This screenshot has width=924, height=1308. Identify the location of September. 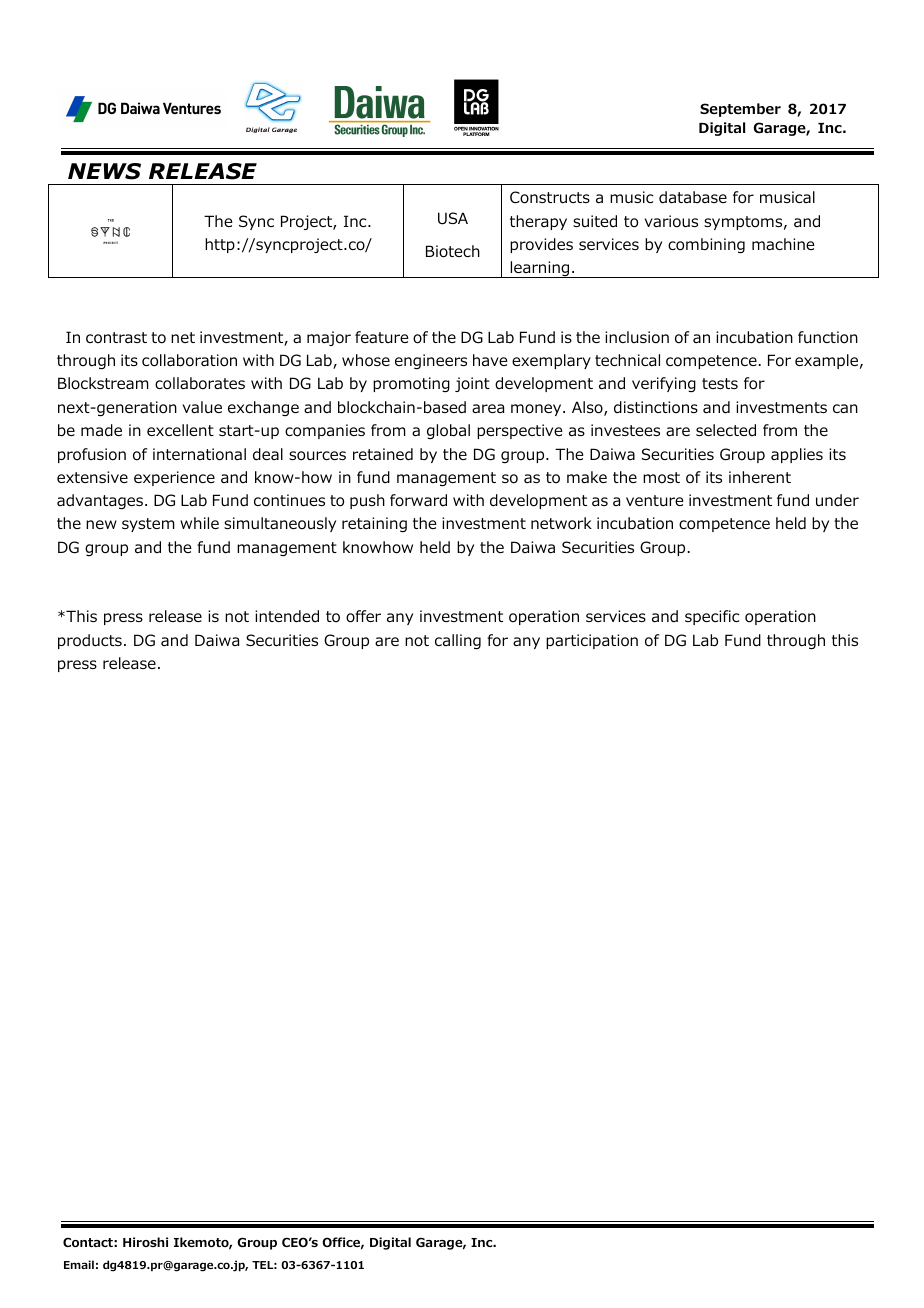
(740, 110).
